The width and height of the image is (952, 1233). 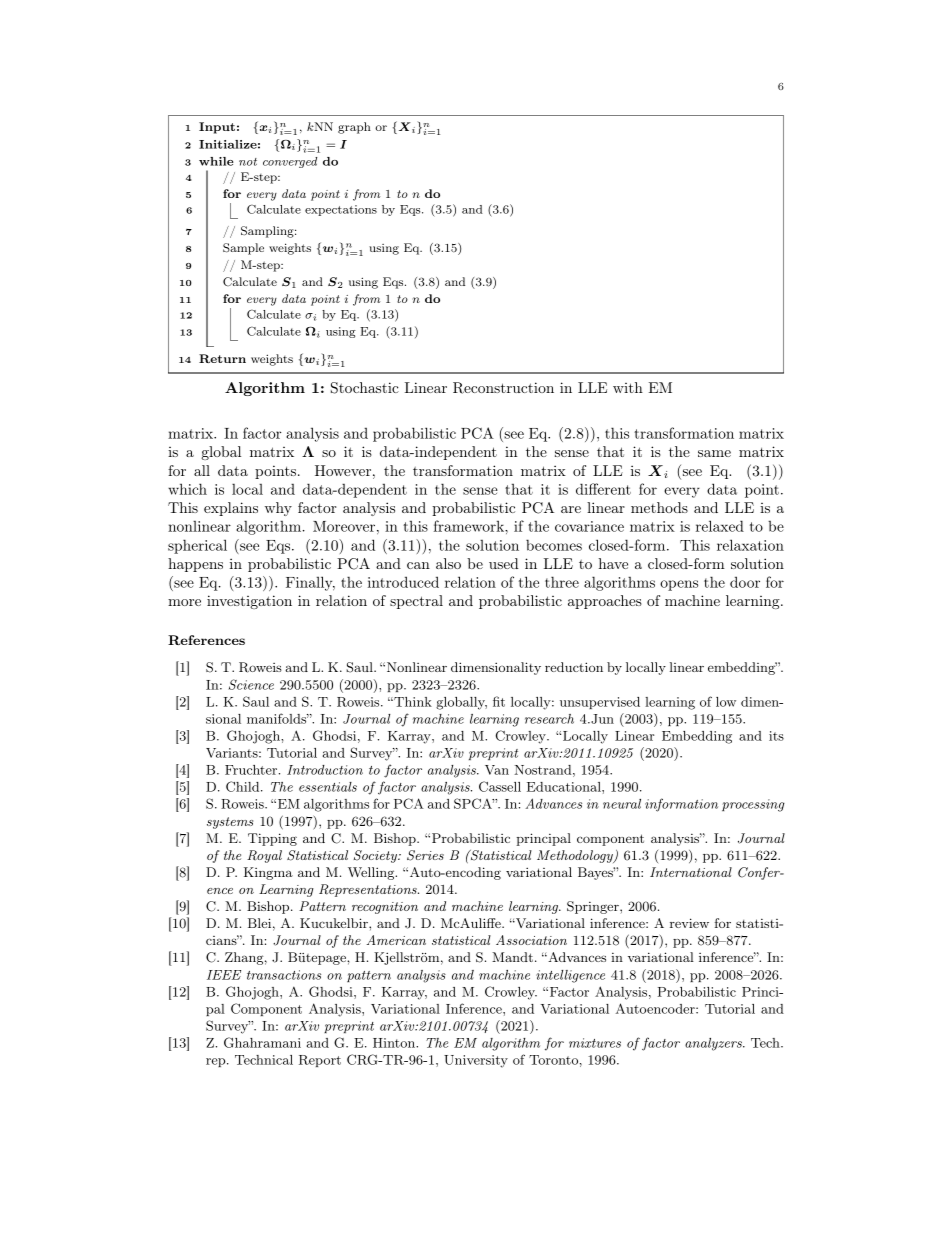 I want to click on Report, so click(x=320, y=1061).
